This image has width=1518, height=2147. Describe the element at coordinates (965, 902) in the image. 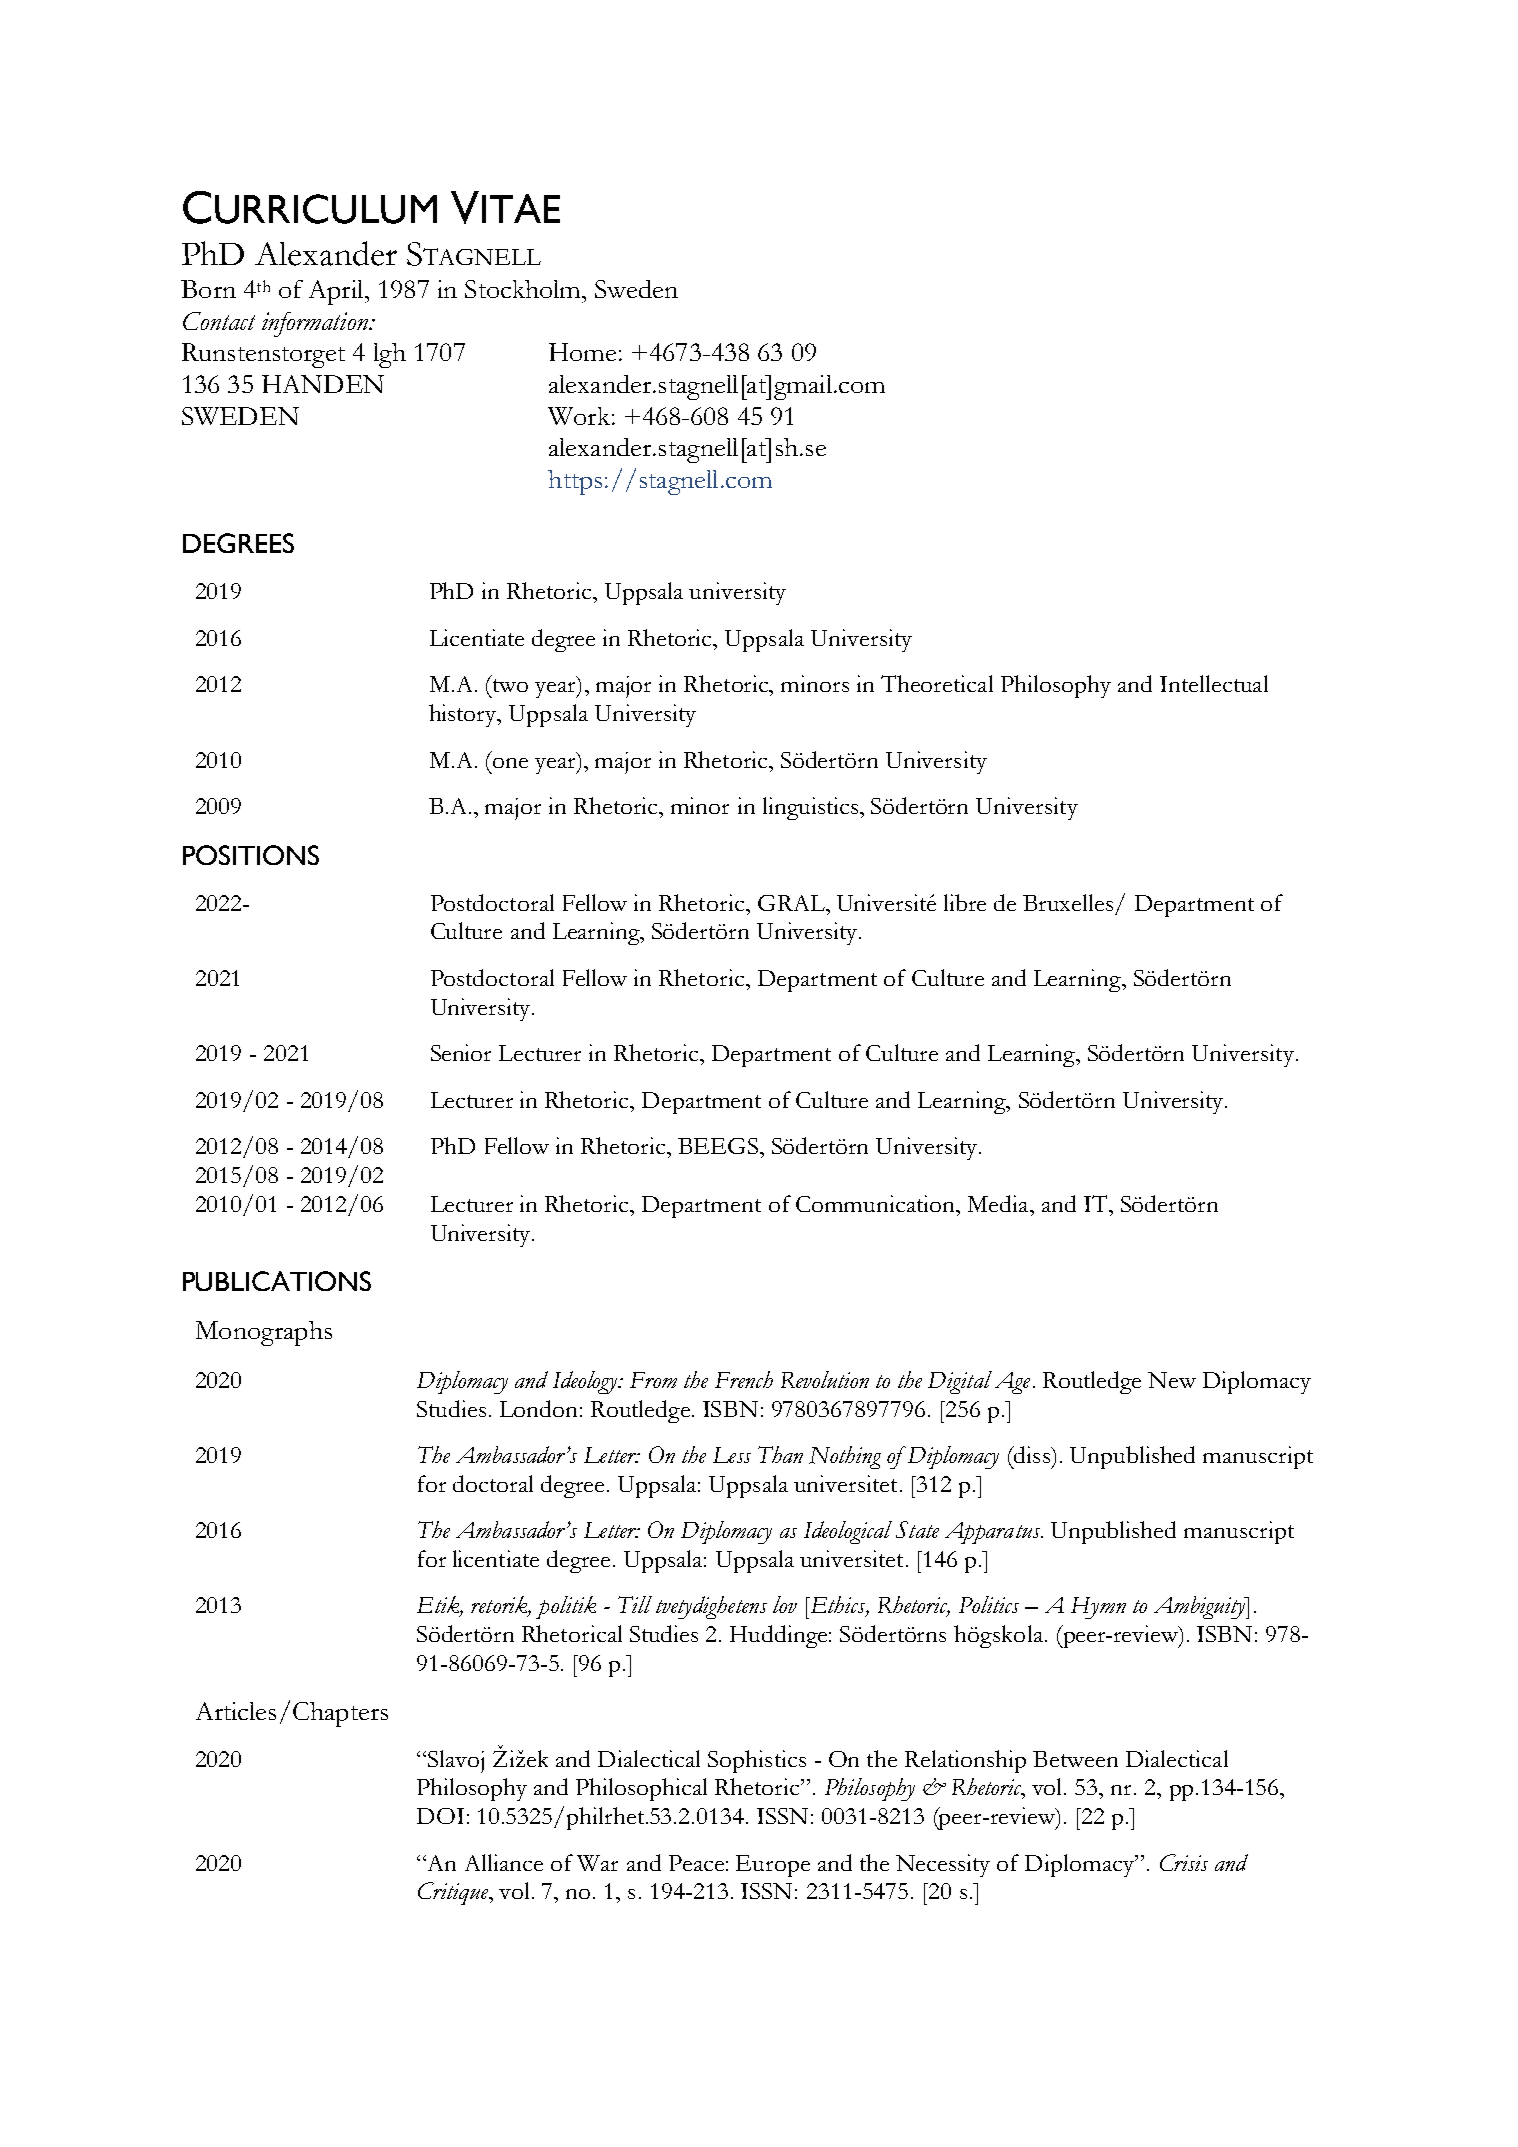

I see `libre` at that location.
